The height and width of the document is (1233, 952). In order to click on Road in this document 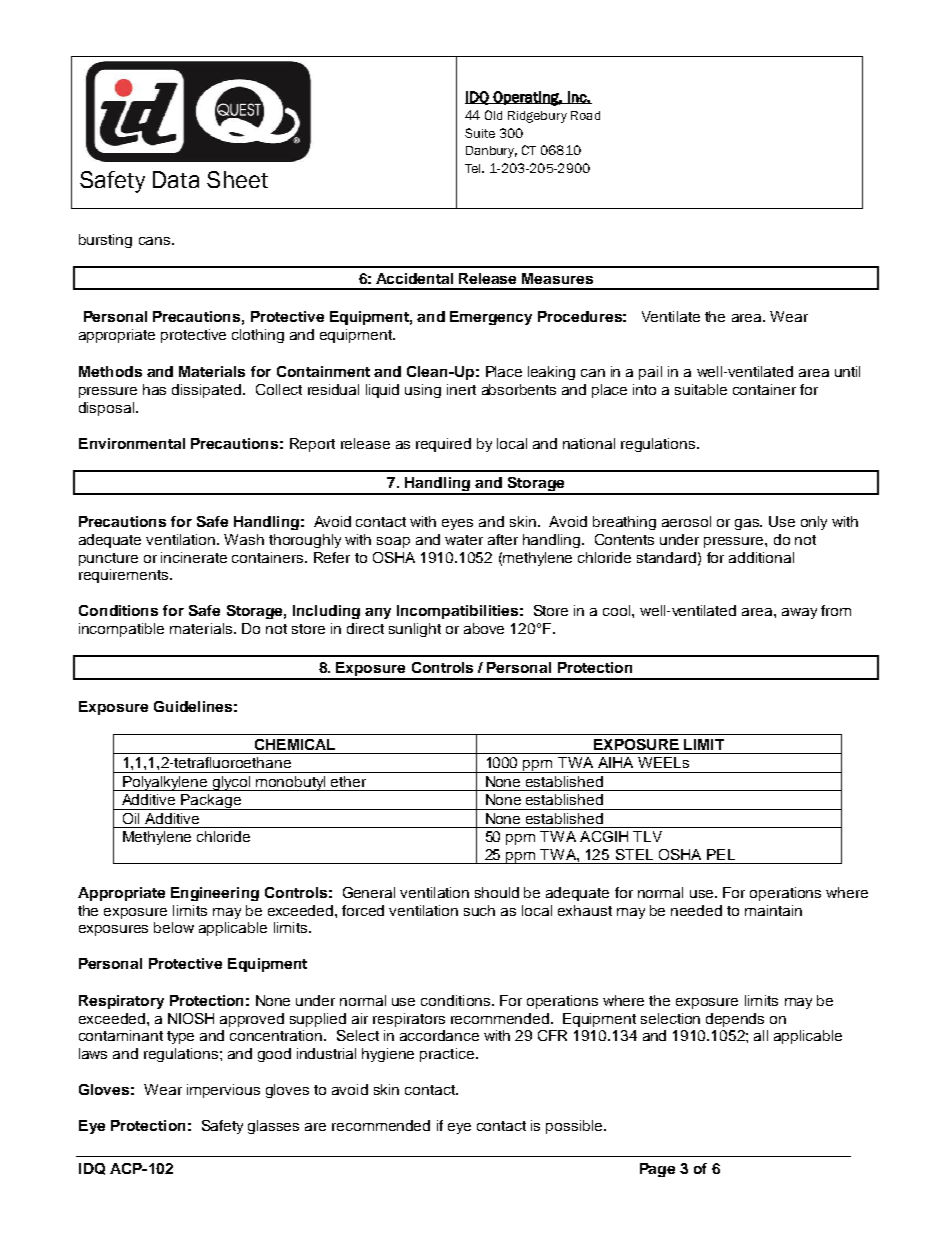, I will do `click(585, 115)`.
